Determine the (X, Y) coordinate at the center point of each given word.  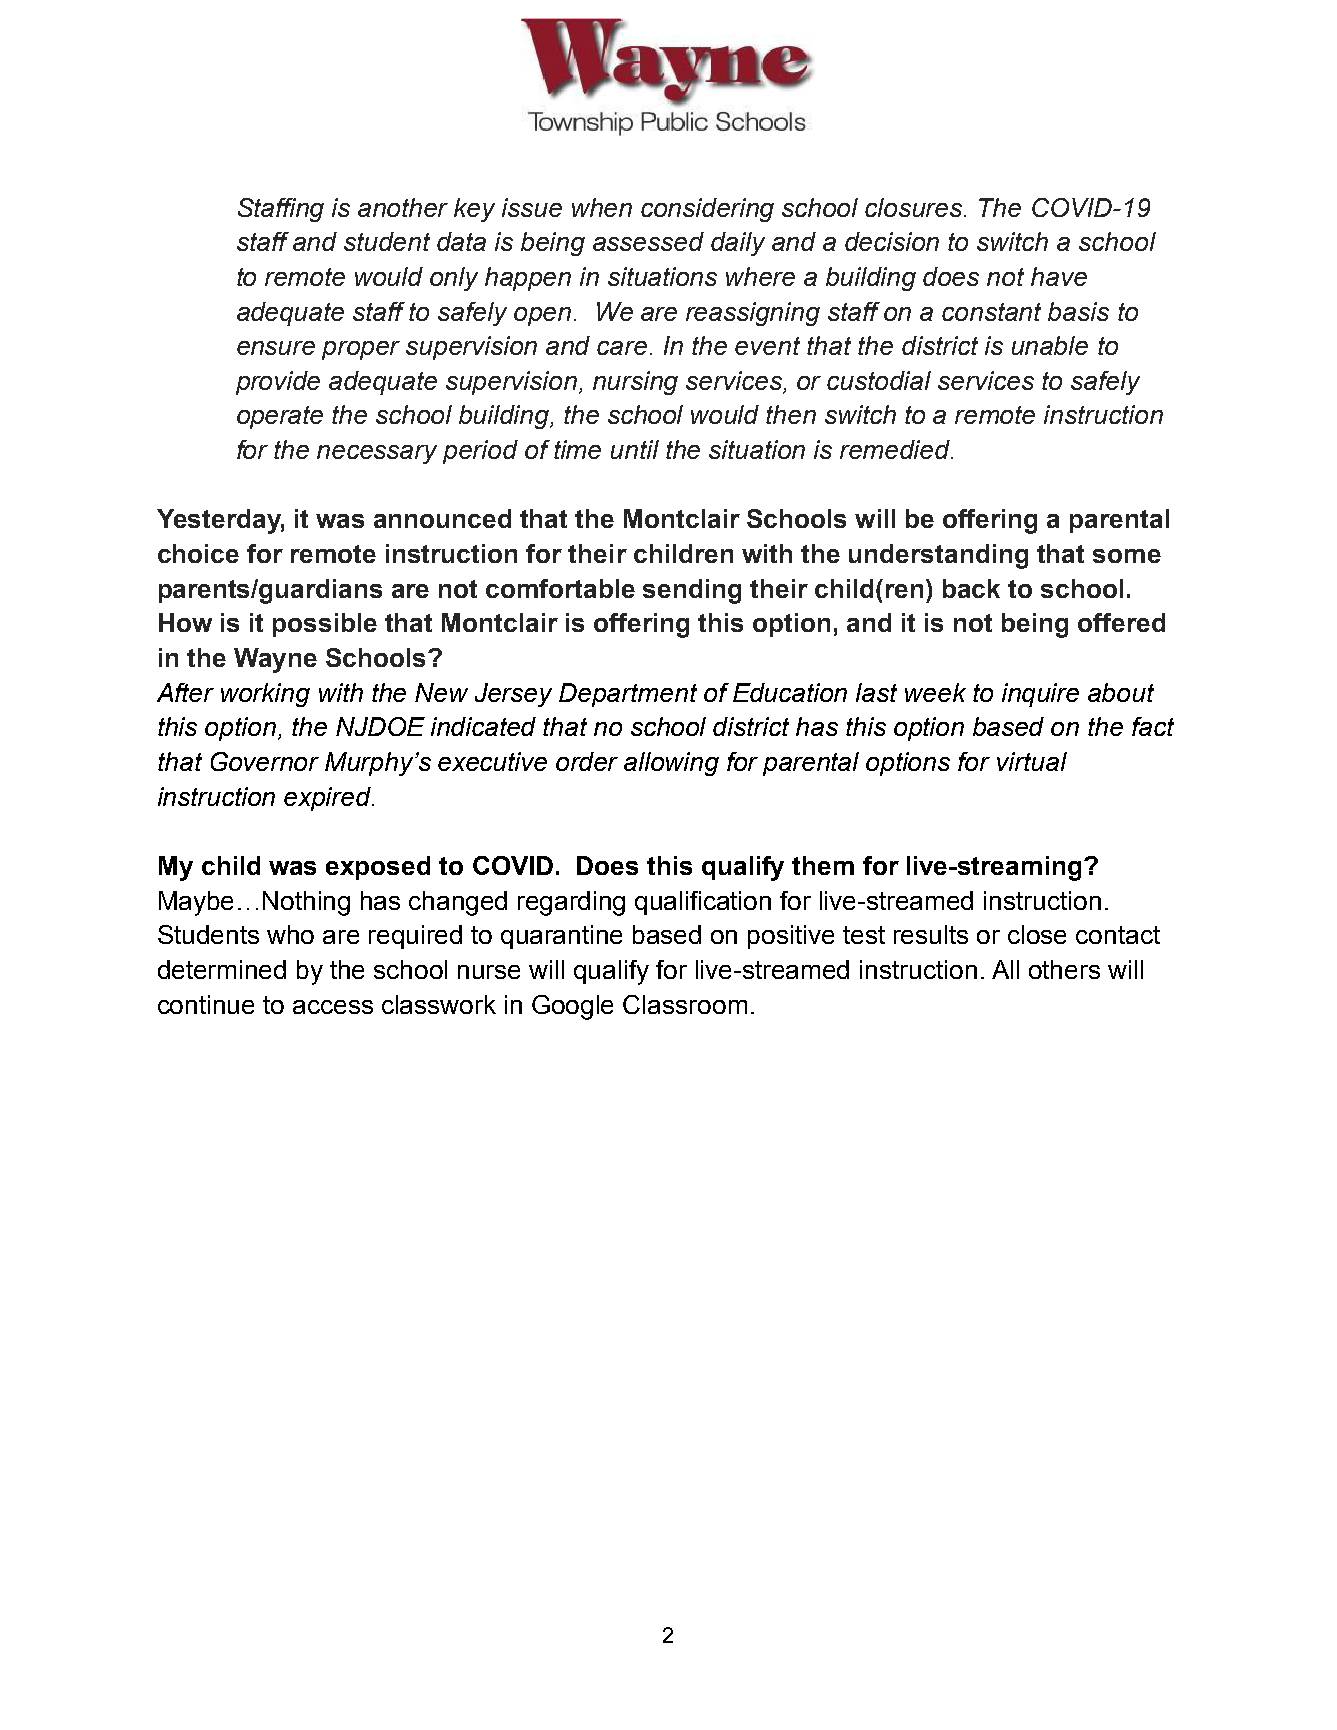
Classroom (685, 1004)
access (333, 1007)
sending (692, 591)
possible (325, 625)
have (1059, 276)
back (971, 588)
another (403, 207)
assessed (648, 241)
